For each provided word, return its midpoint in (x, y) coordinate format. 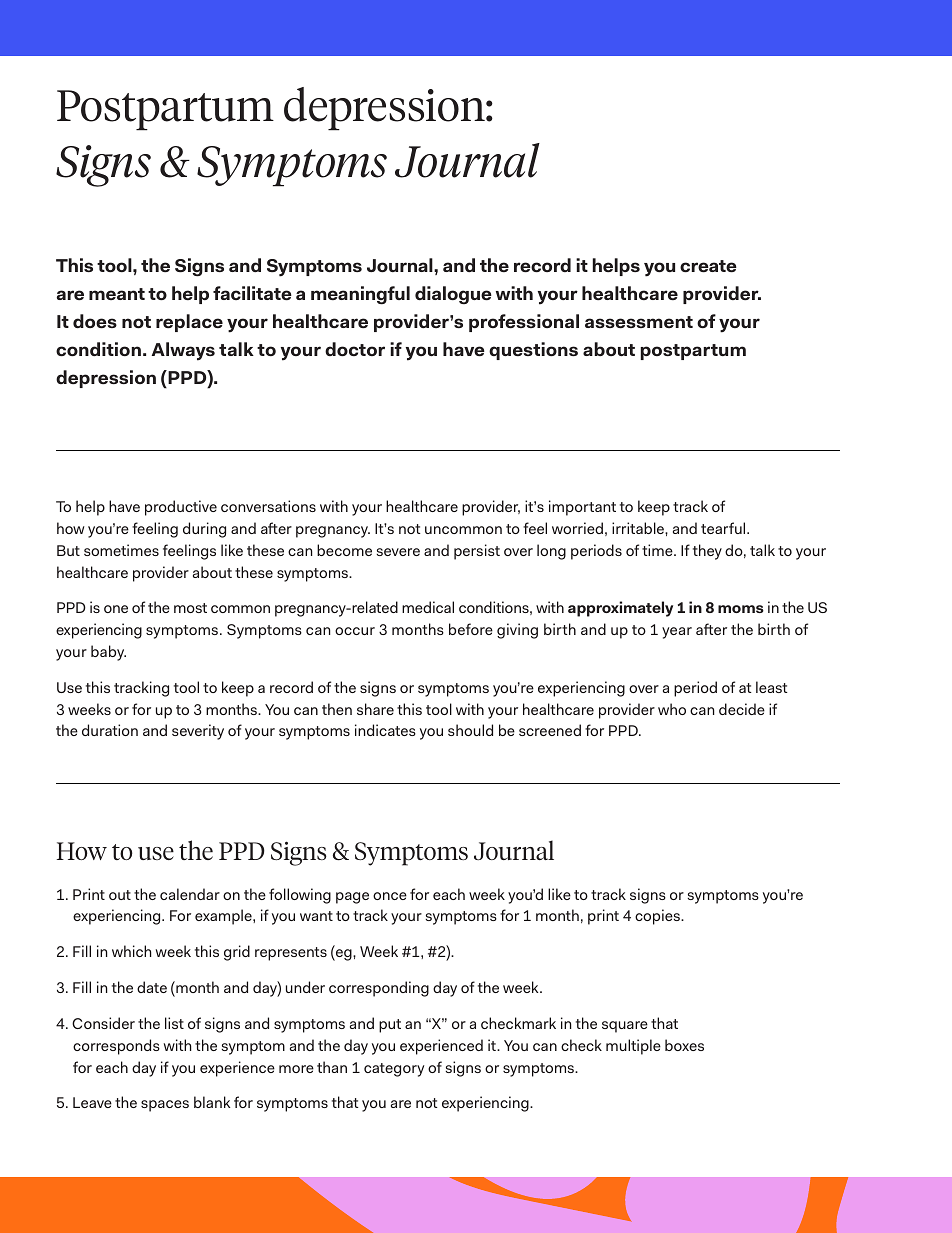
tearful (724, 528)
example (224, 917)
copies (658, 917)
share (375, 709)
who (672, 709)
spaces (165, 1106)
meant (117, 294)
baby (108, 653)
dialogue (453, 295)
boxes (684, 1045)
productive (181, 508)
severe (398, 552)
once (390, 896)
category (394, 1070)
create (708, 266)
